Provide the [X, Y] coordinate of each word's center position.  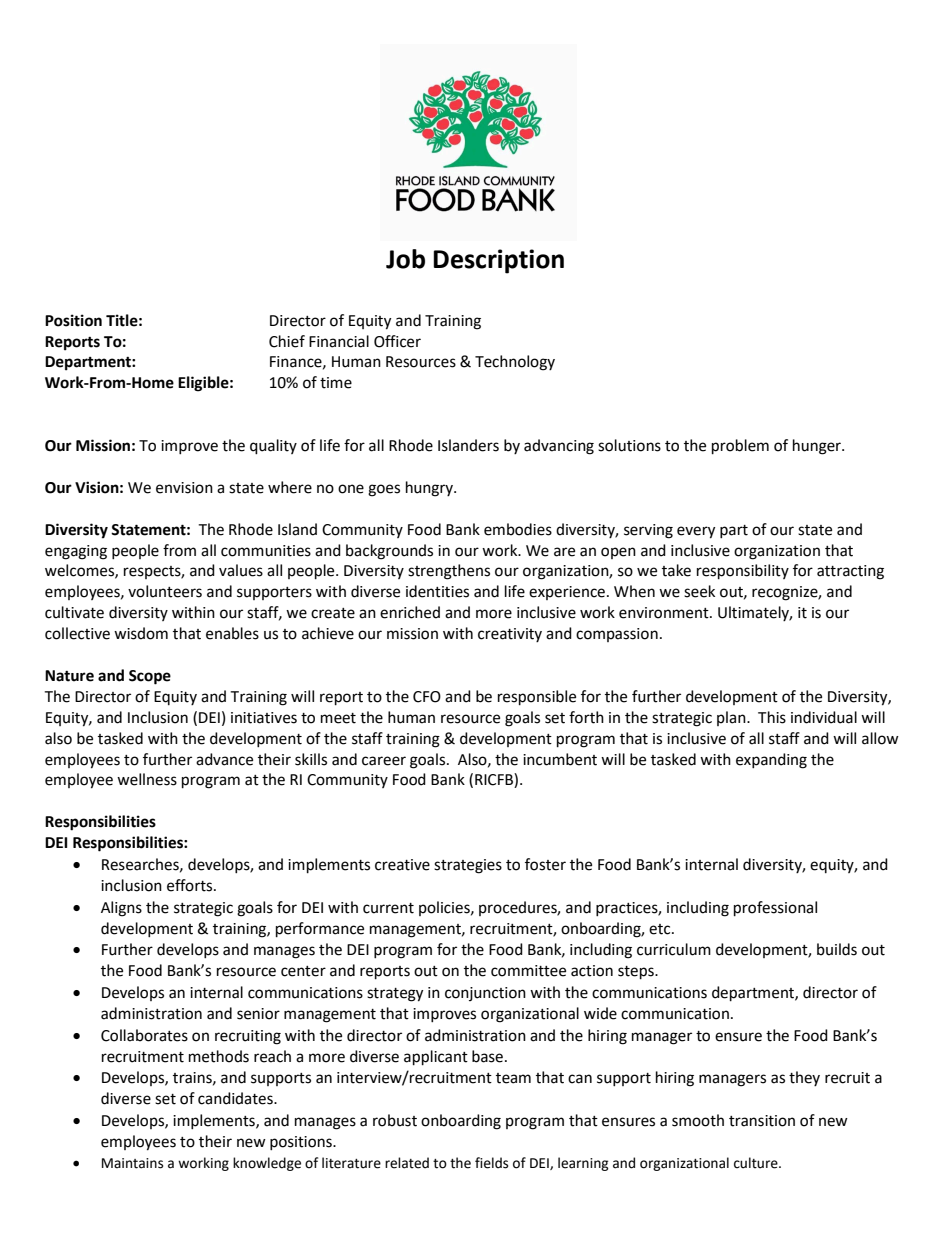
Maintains [132, 1163]
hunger [818, 447]
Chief [287, 341]
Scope [150, 677]
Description [498, 261]
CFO [427, 697]
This [772, 717]
